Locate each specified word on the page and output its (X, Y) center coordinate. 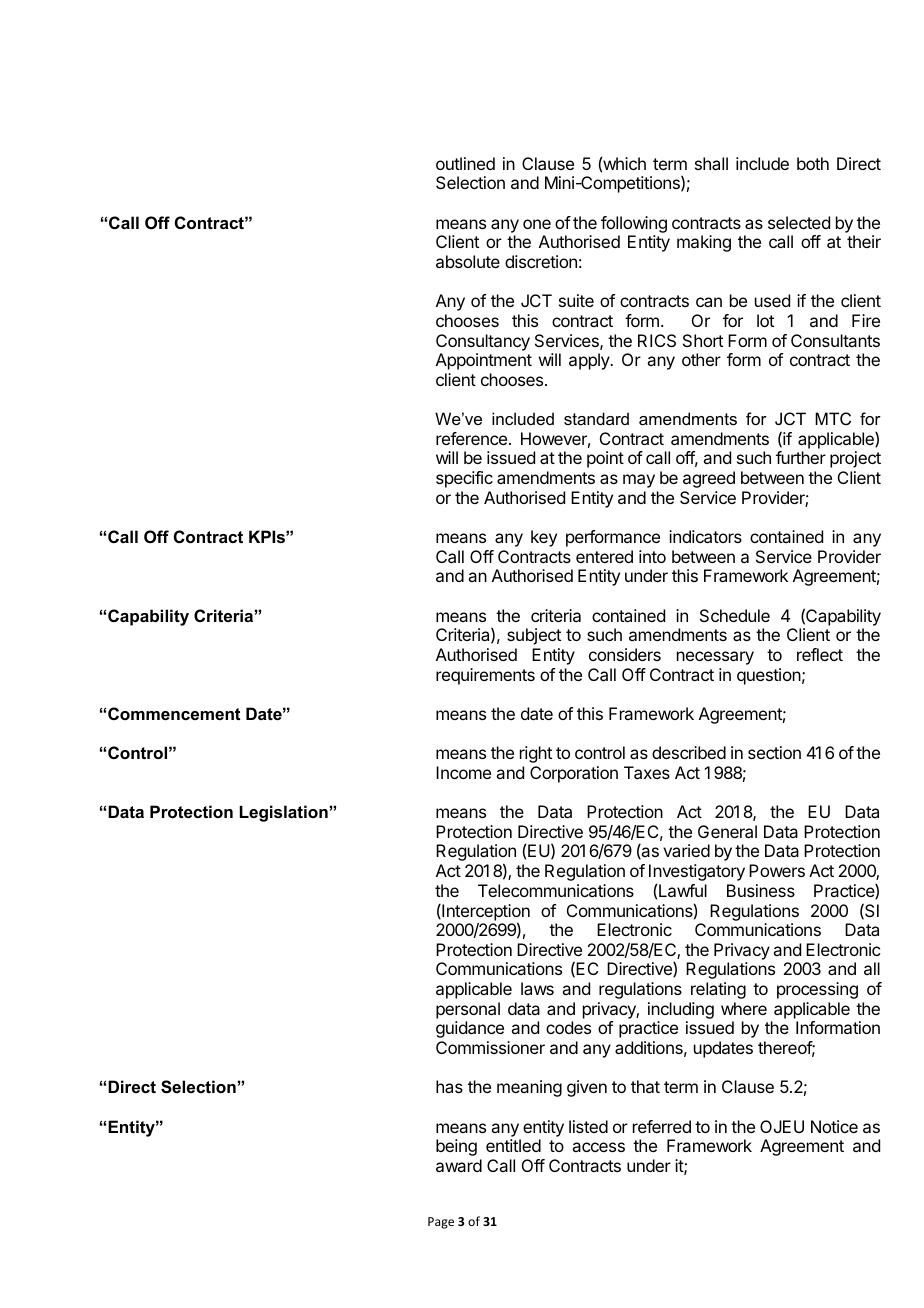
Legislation (284, 813)
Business (761, 890)
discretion (541, 261)
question (769, 676)
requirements (485, 676)
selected (799, 222)
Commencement (174, 713)
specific (464, 479)
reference (471, 438)
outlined (465, 163)
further (801, 457)
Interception (485, 913)
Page (441, 1223)
